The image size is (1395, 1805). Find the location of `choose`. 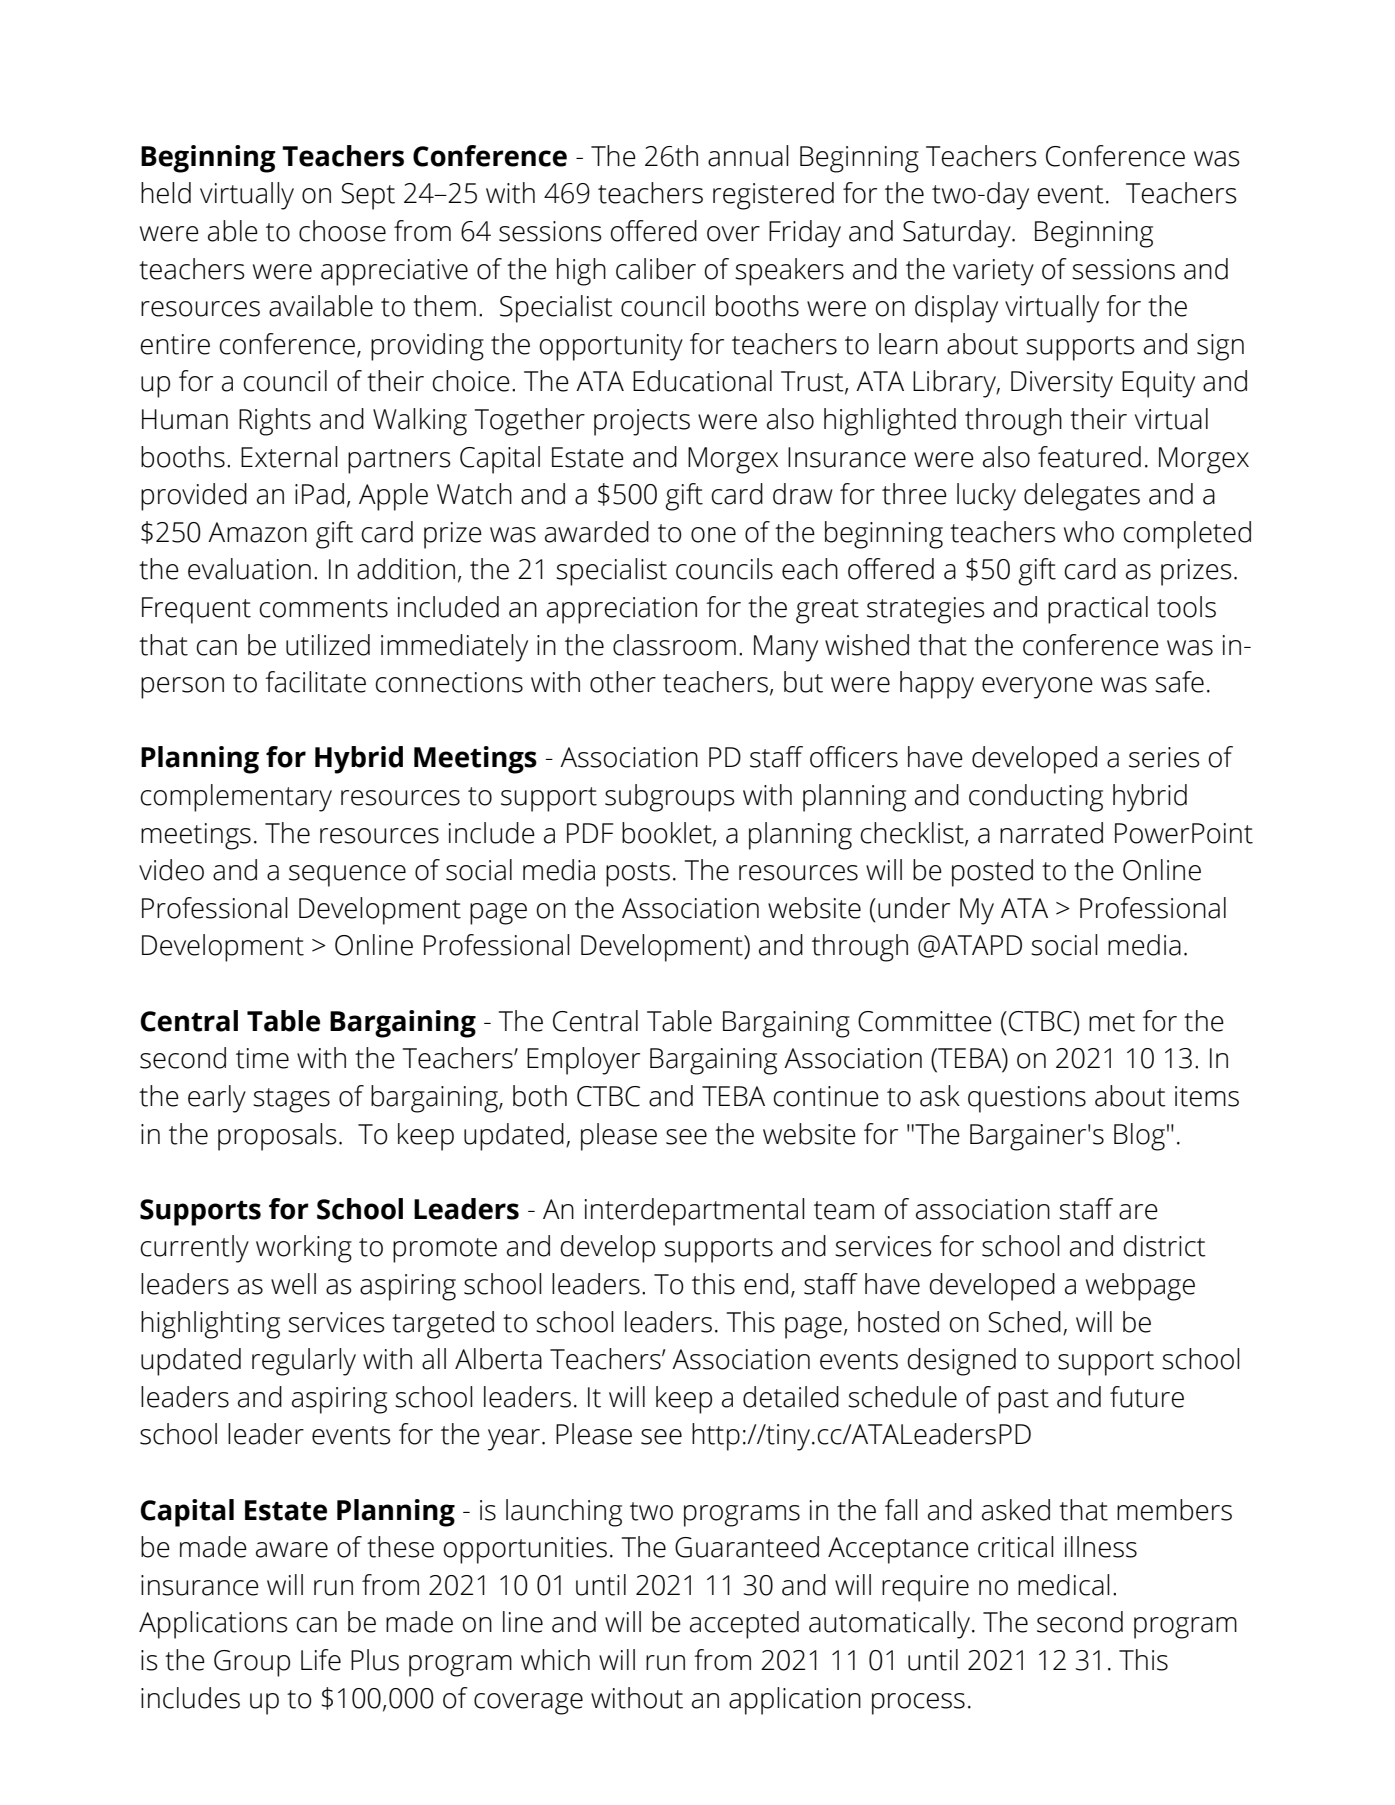

choose is located at coordinates (342, 231).
